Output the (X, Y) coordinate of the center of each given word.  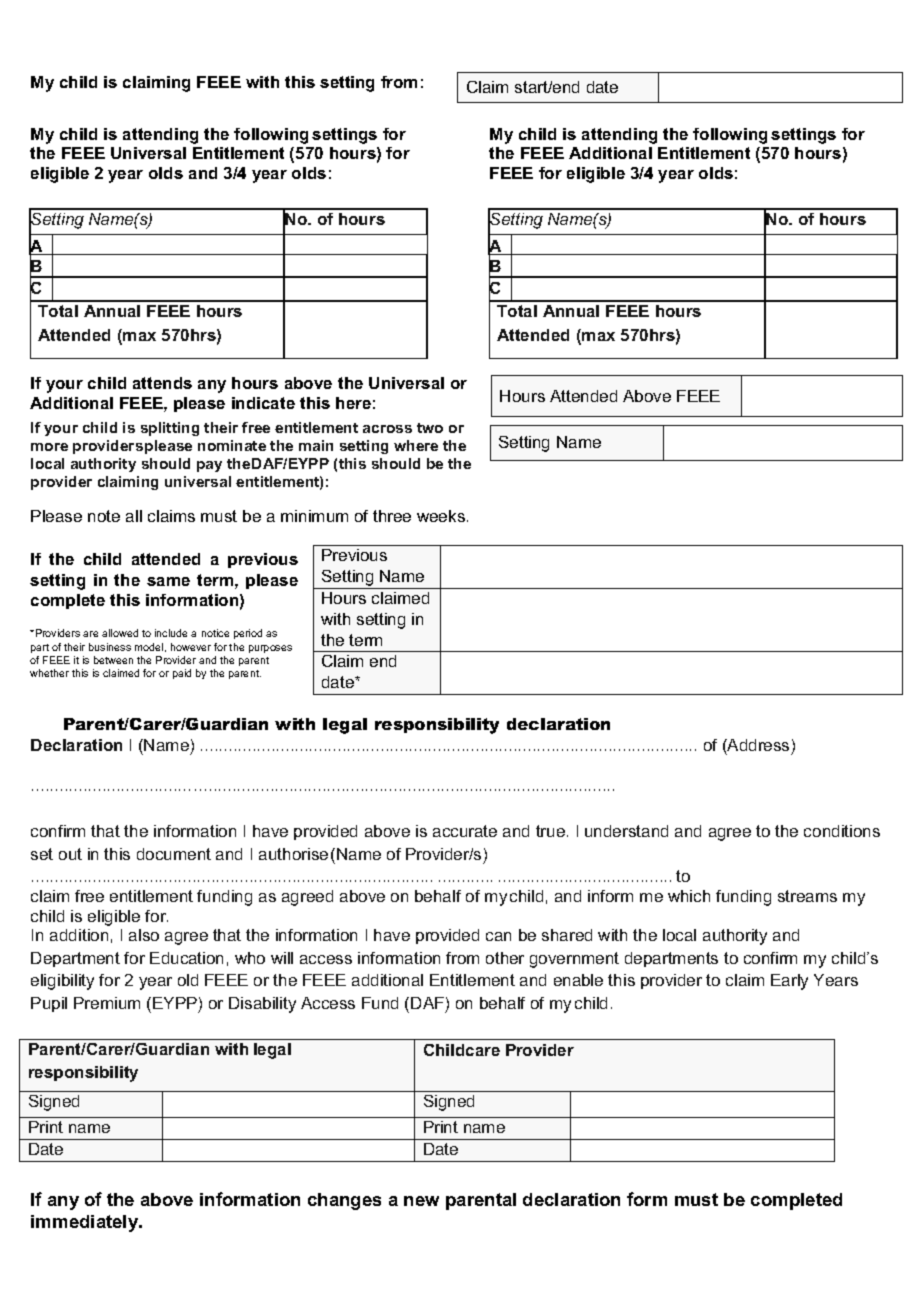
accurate (465, 831)
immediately (86, 1223)
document (174, 854)
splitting (170, 429)
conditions (842, 831)
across (387, 429)
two (430, 428)
